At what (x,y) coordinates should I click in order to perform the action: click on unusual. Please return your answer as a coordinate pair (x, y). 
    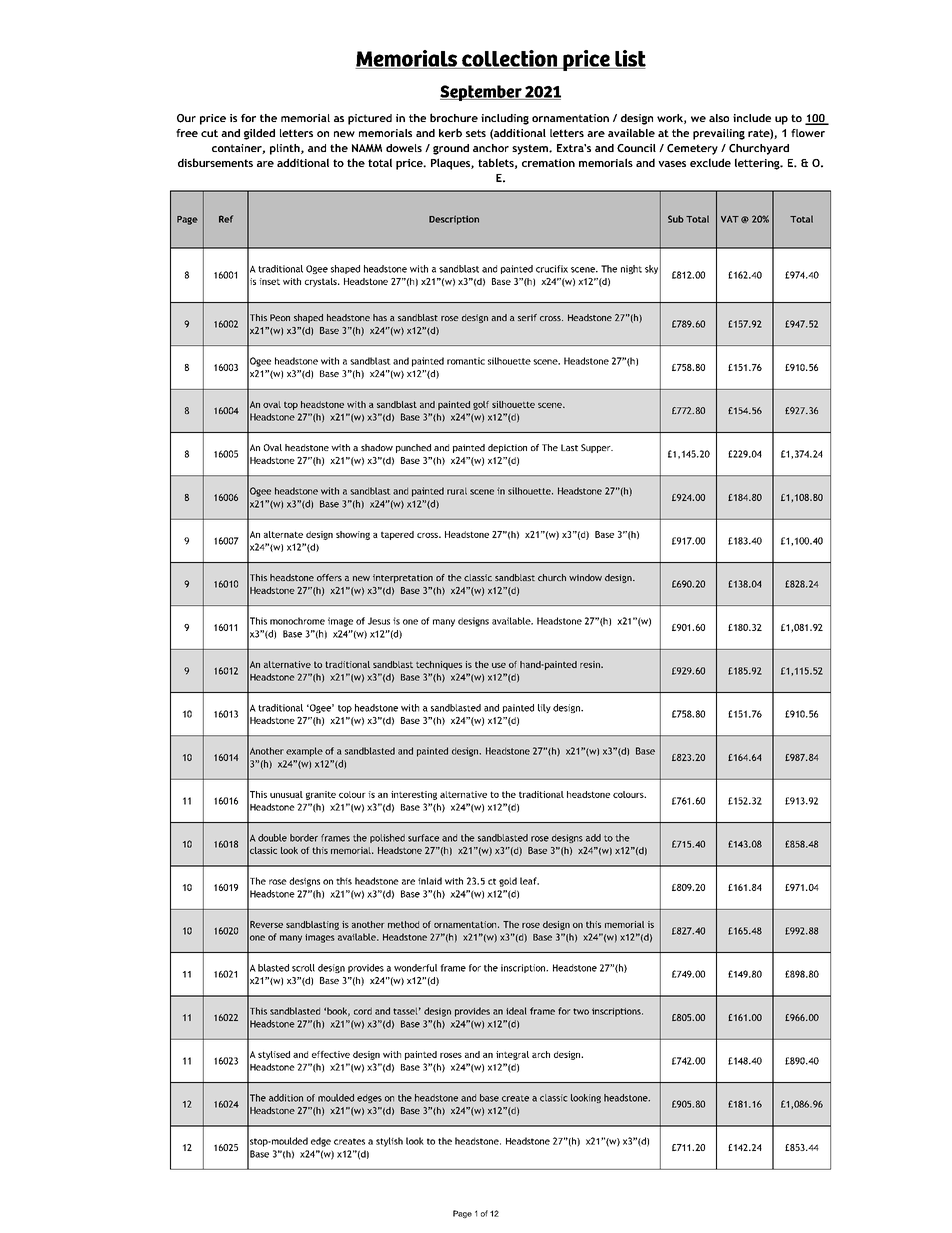
    Looking at the image, I should click on (286, 794).
